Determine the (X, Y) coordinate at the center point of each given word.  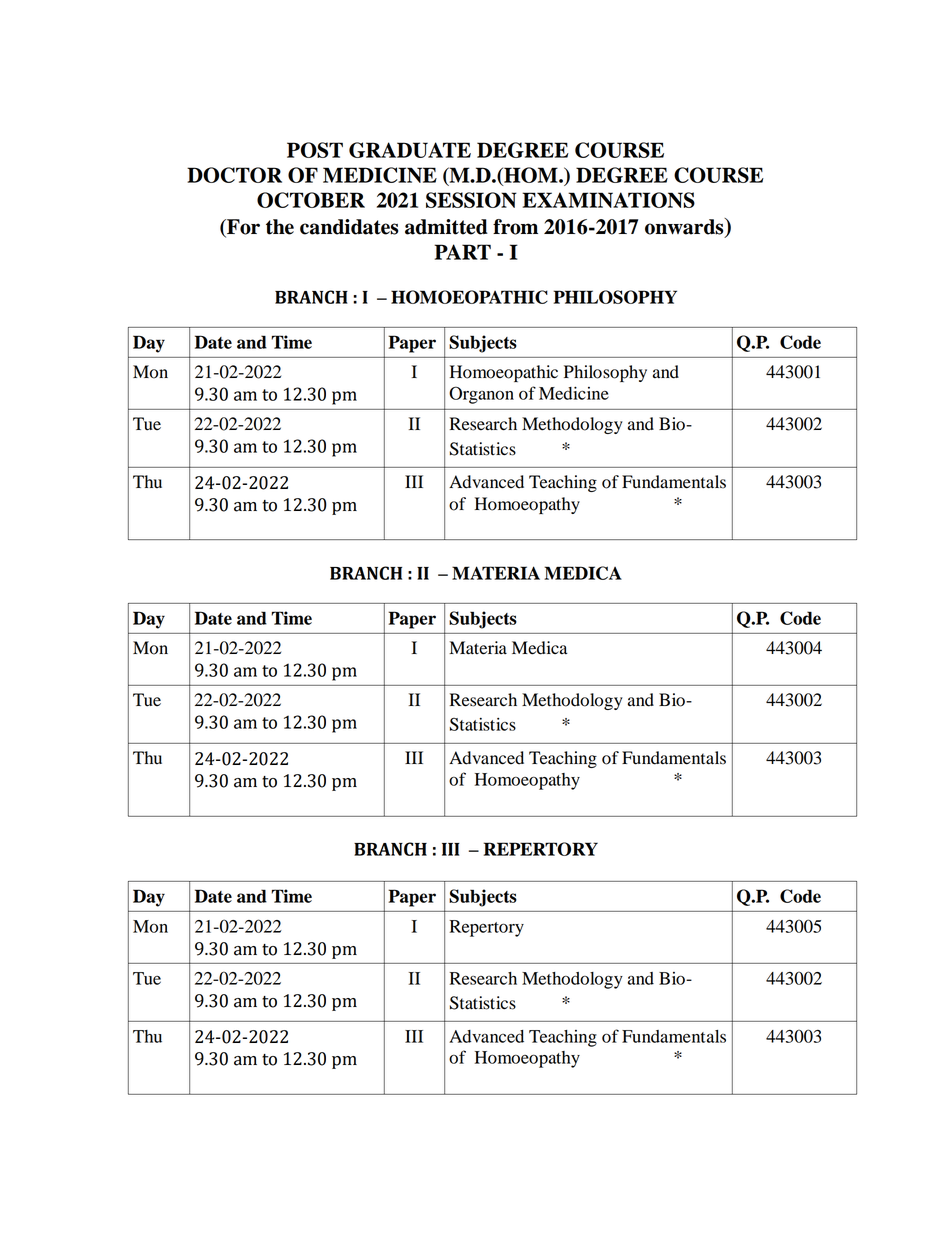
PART (462, 252)
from (515, 227)
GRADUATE (410, 150)
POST (315, 150)
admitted (446, 227)
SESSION (471, 200)
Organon (481, 395)
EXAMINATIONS (608, 200)
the (280, 227)
